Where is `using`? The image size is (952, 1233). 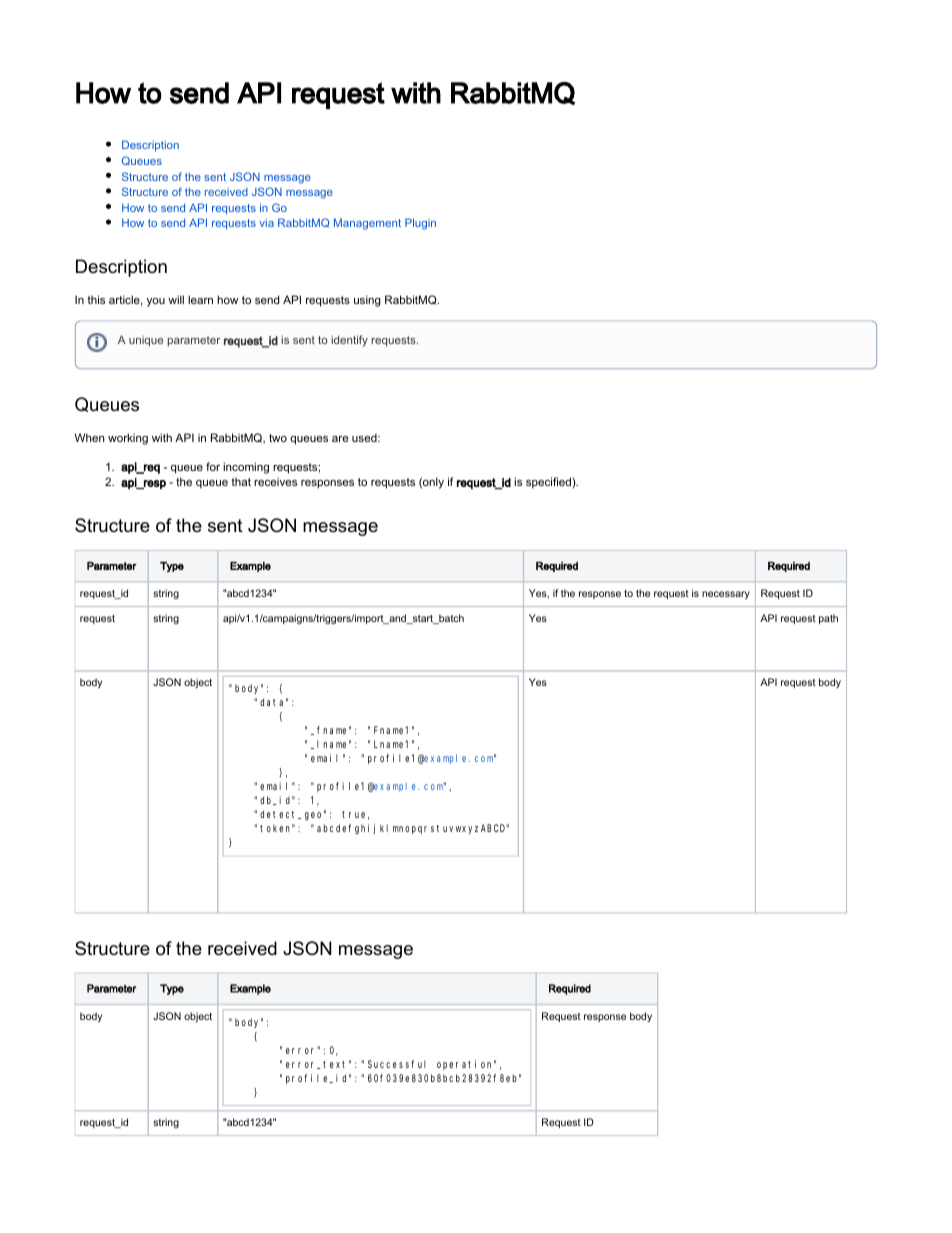 using is located at coordinates (367, 301).
